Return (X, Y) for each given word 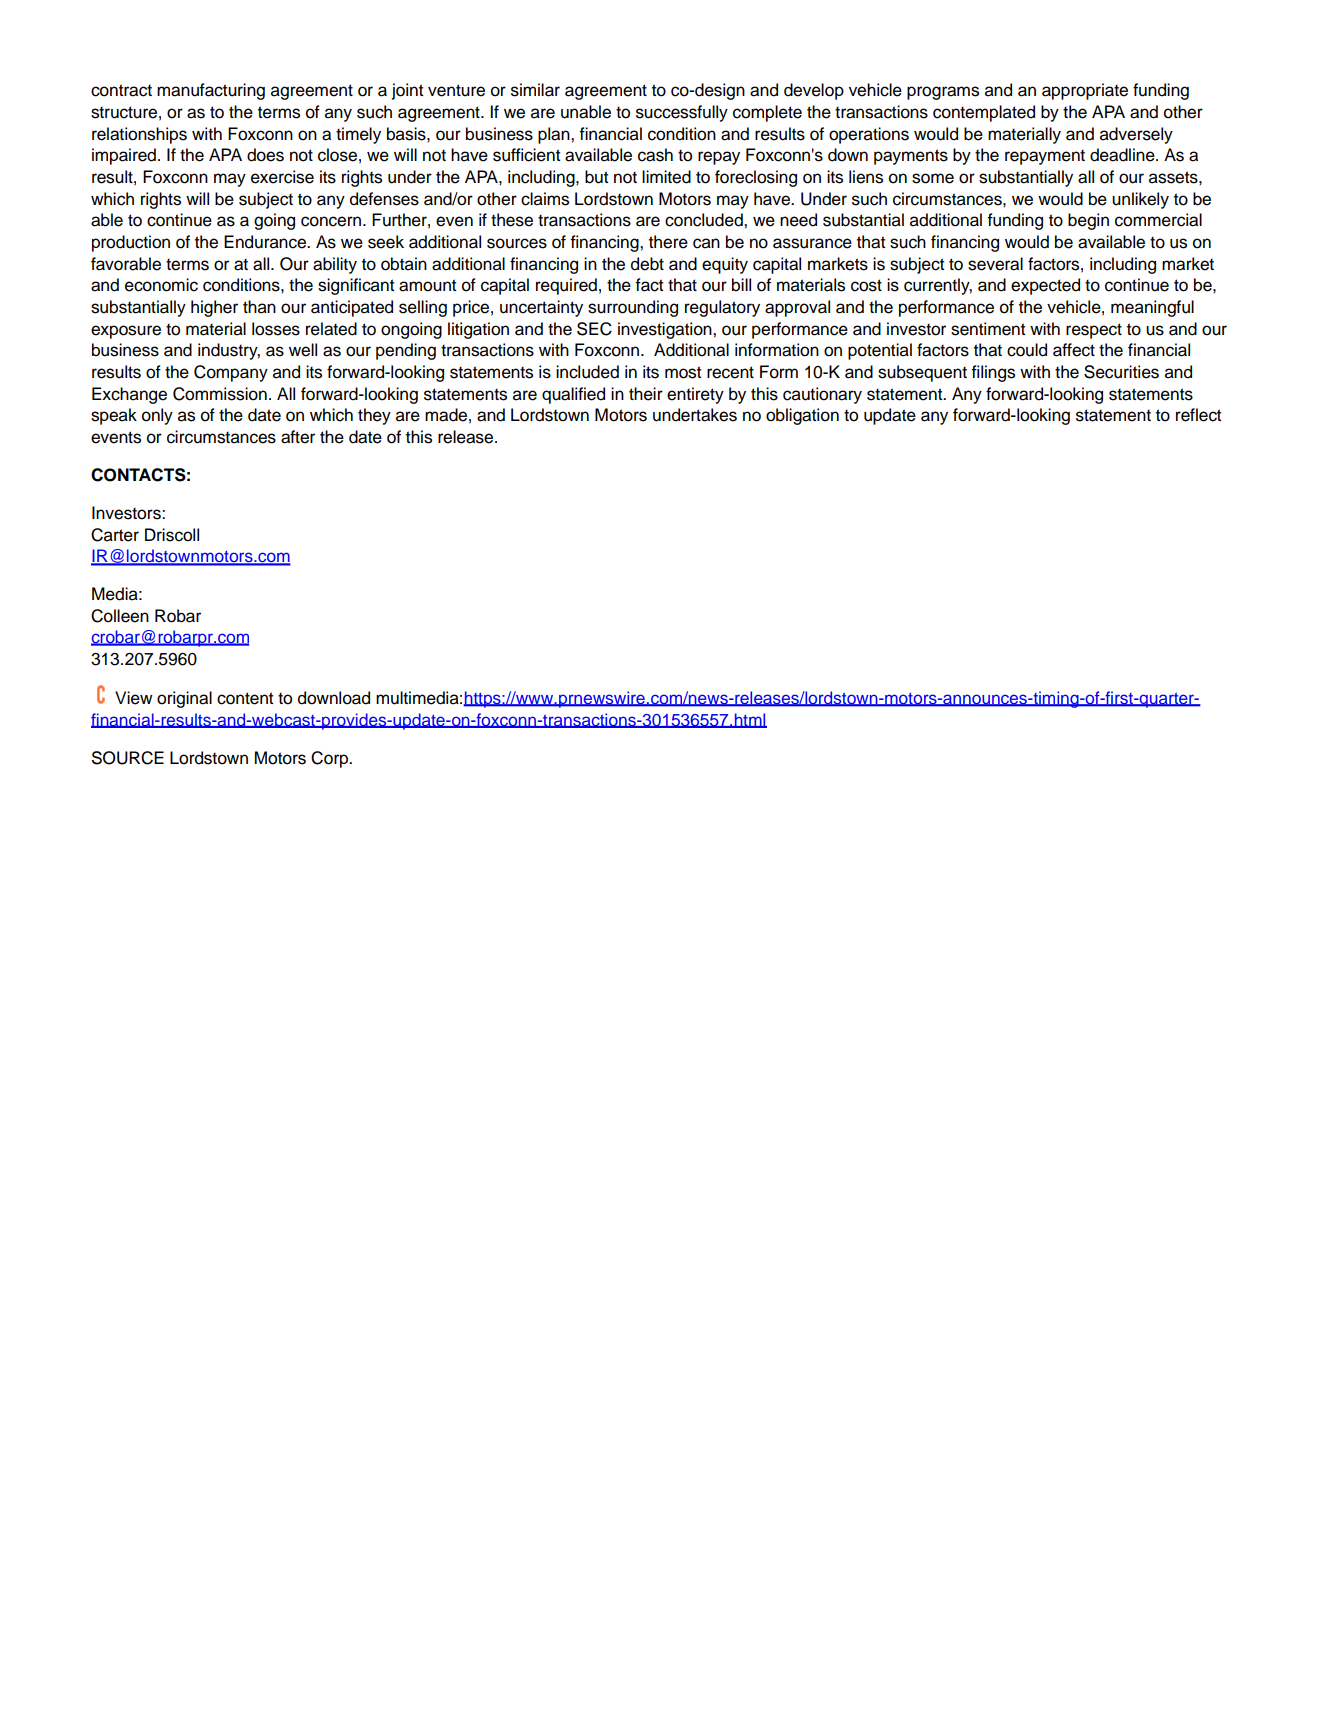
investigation (666, 330)
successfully (682, 113)
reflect (1198, 415)
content (245, 698)
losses (276, 329)
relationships (139, 135)
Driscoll (172, 535)
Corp (331, 759)
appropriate (1085, 91)
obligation (802, 416)
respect (1094, 331)
